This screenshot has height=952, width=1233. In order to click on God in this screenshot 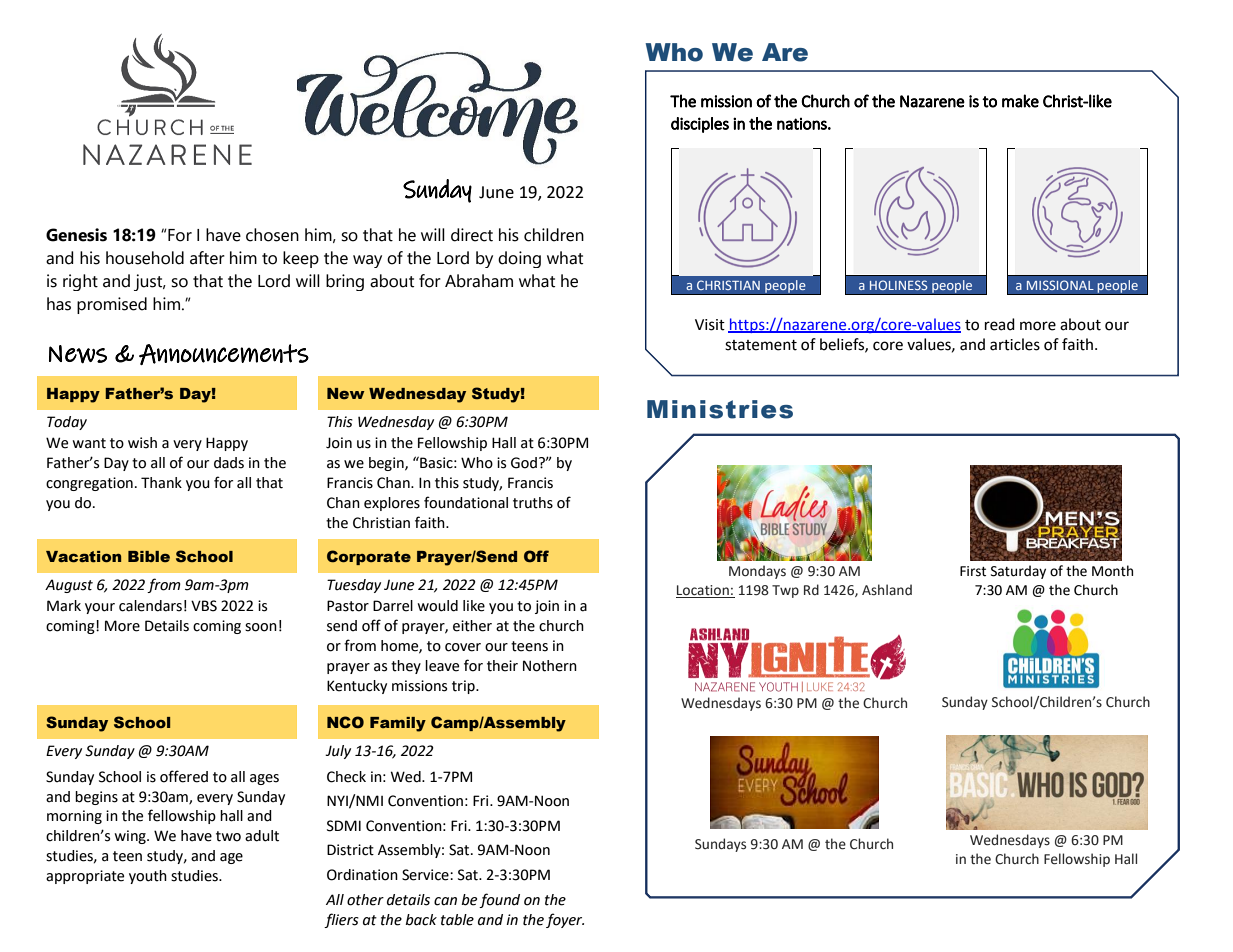, I will do `click(524, 463)`.
